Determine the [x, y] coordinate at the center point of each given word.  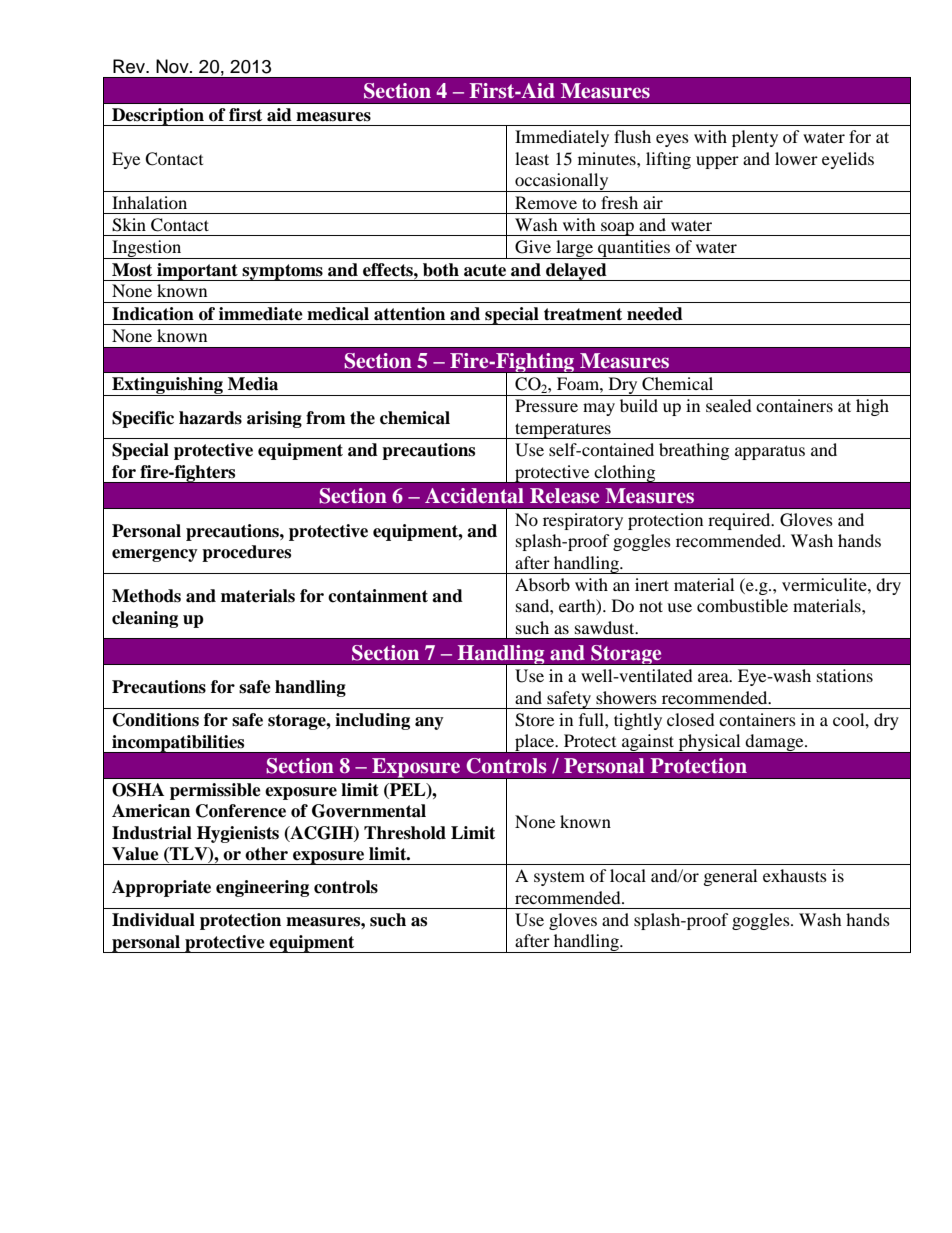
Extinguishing [167, 386]
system [559, 878]
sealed [729, 405]
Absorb [542, 584]
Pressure [546, 405]
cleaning [145, 619]
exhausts [795, 875]
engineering [262, 888]
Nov [173, 66]
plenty [755, 138]
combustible [742, 605]
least [532, 158]
